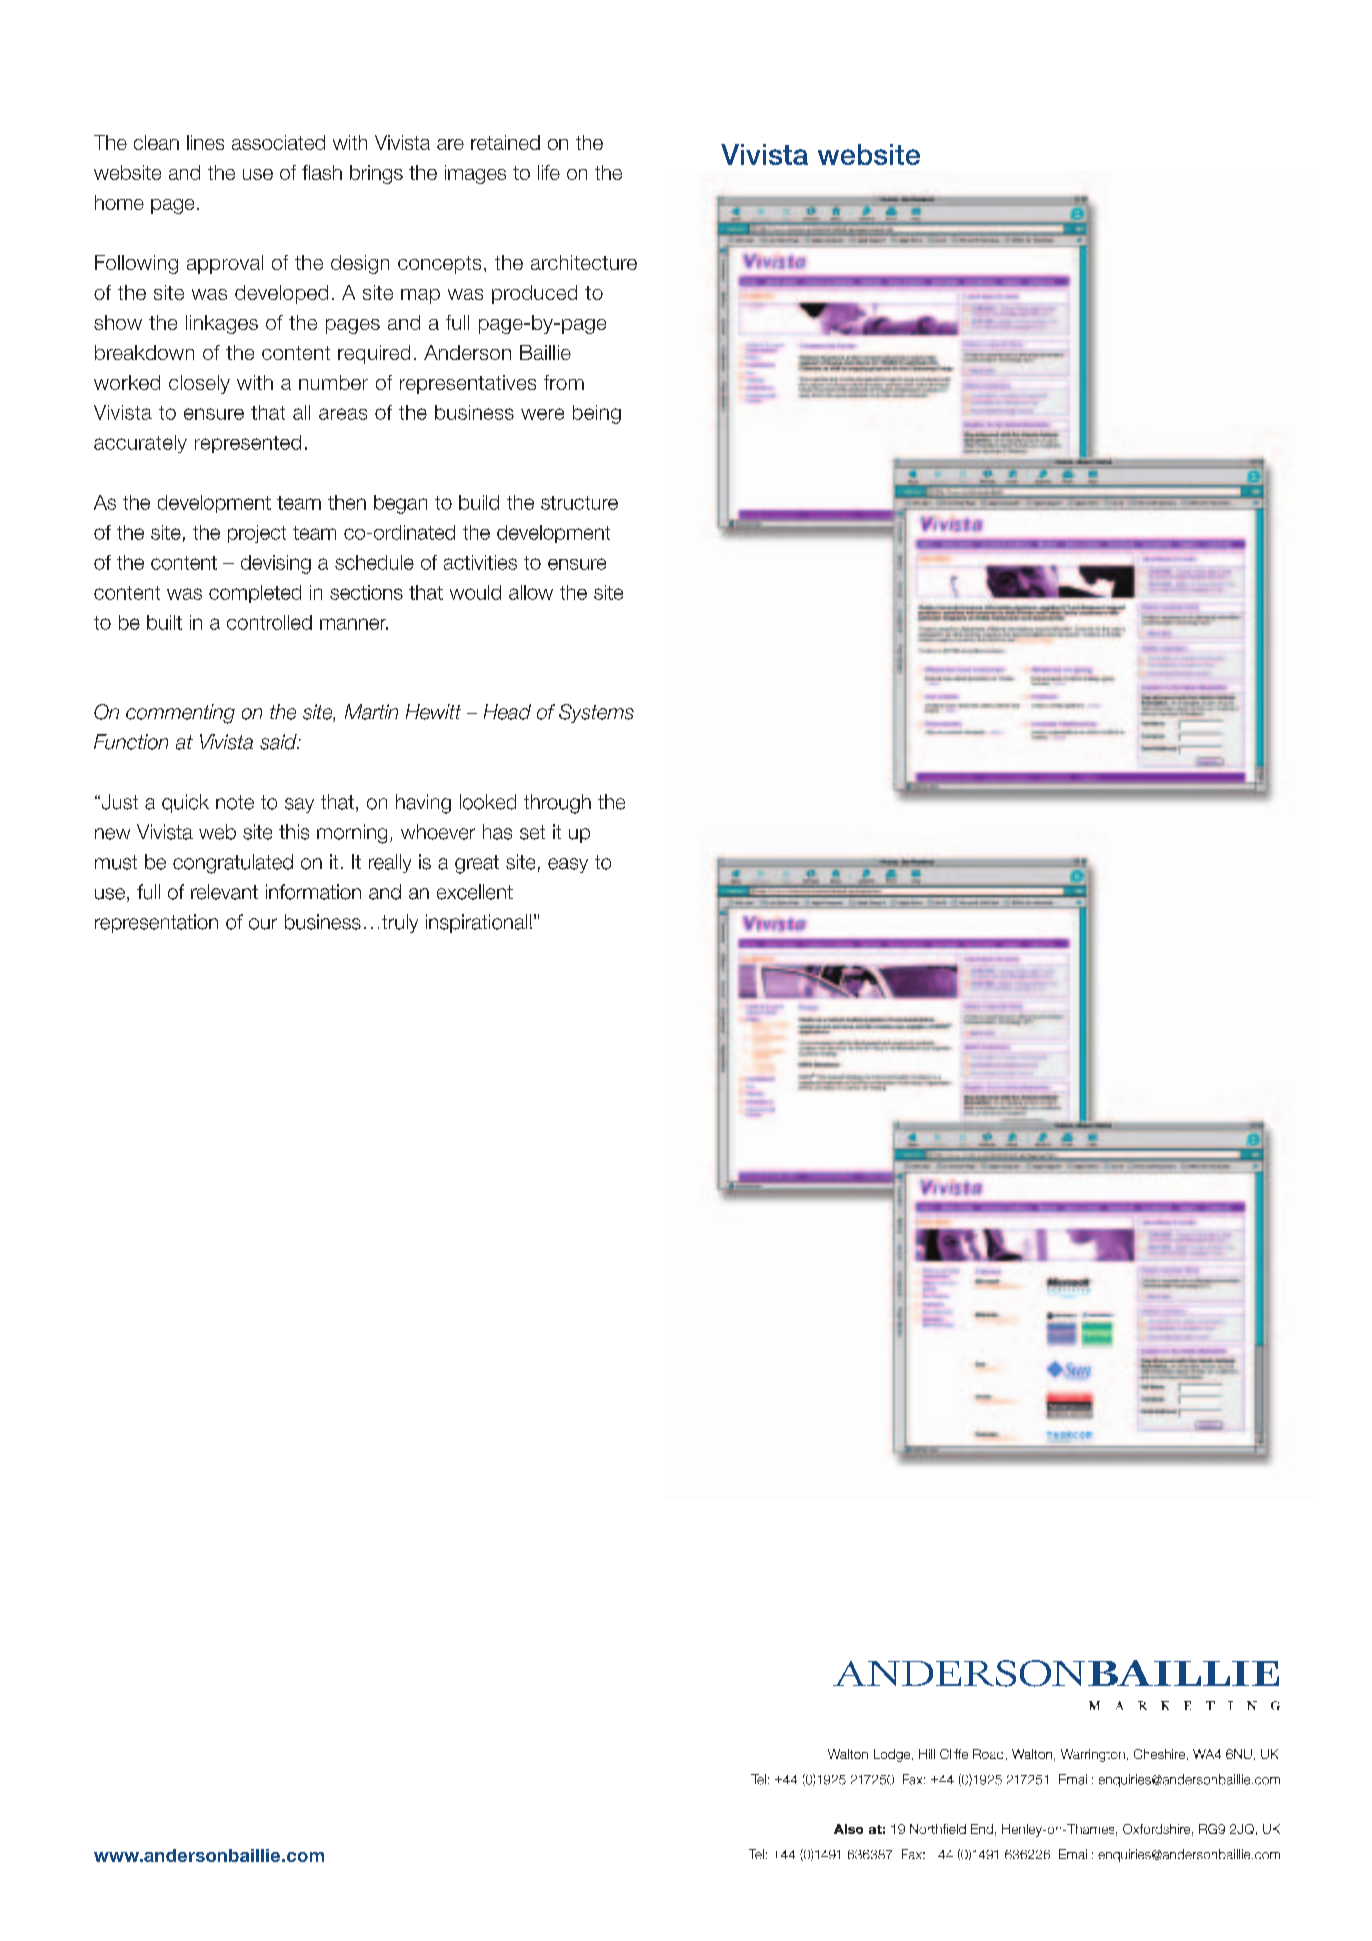 This page has width=1372, height=1941. Describe the element at coordinates (257, 534) in the page. I see `project` at that location.
